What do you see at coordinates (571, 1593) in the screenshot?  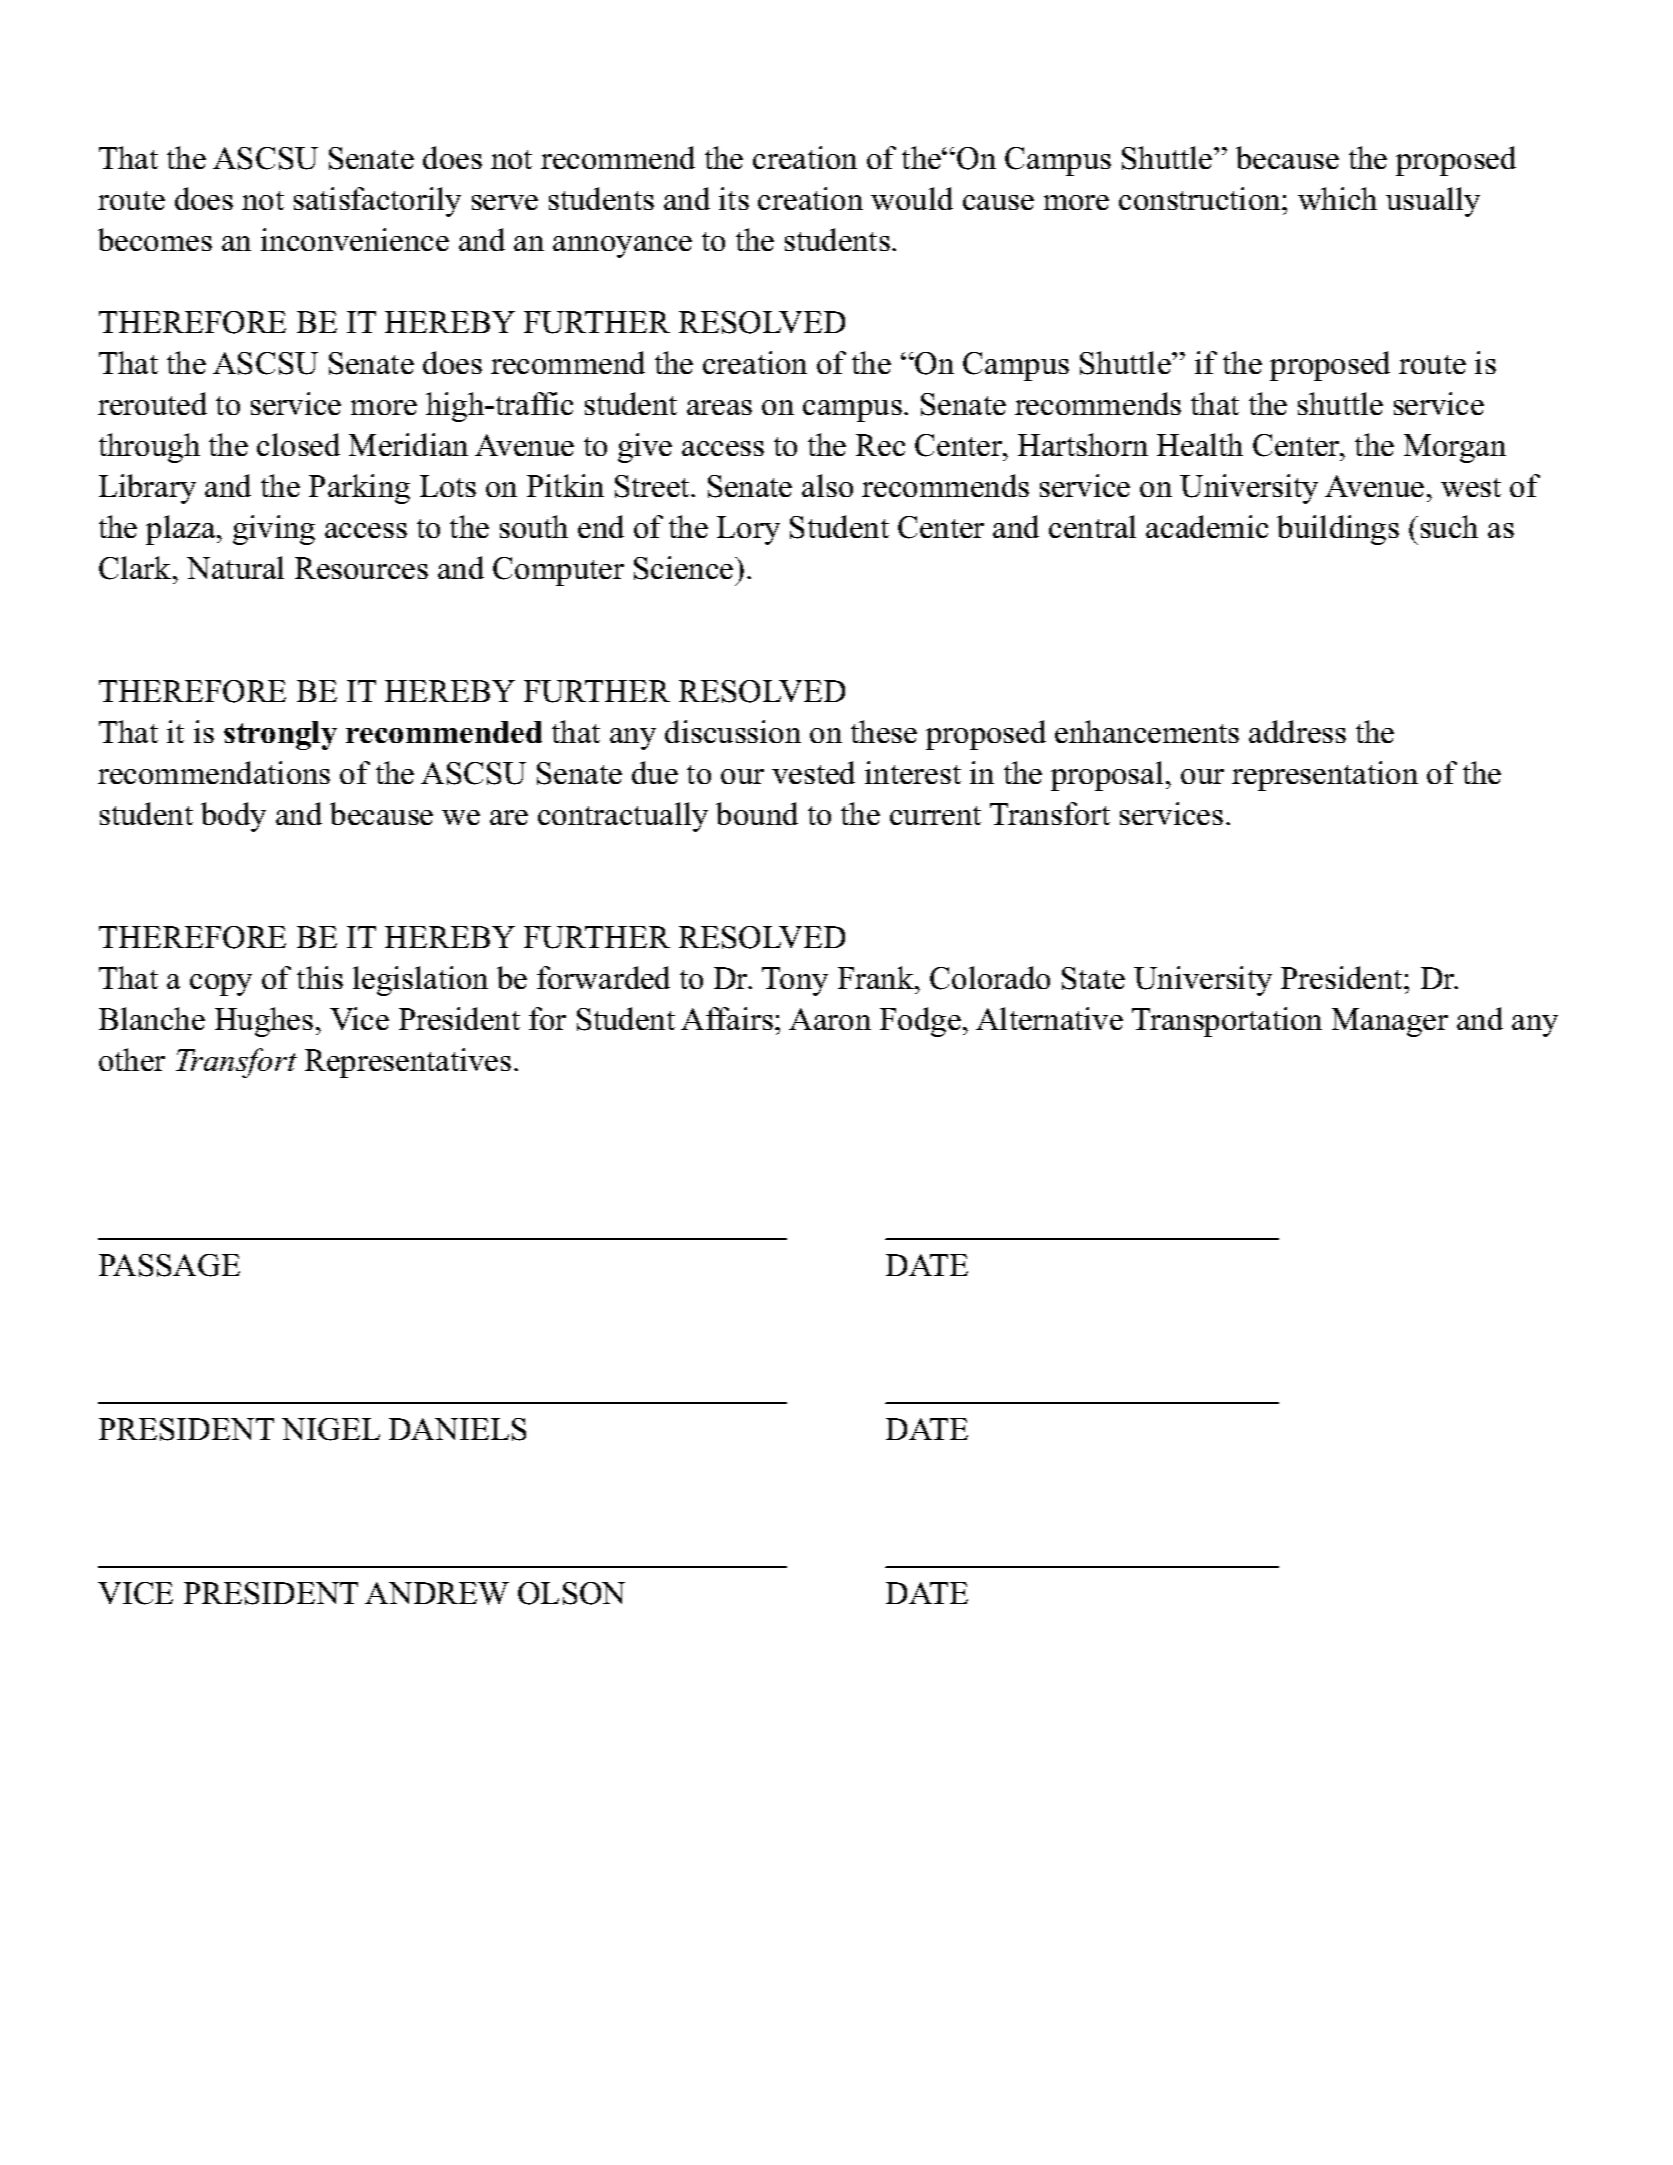 I see `OLSON` at bounding box center [571, 1593].
